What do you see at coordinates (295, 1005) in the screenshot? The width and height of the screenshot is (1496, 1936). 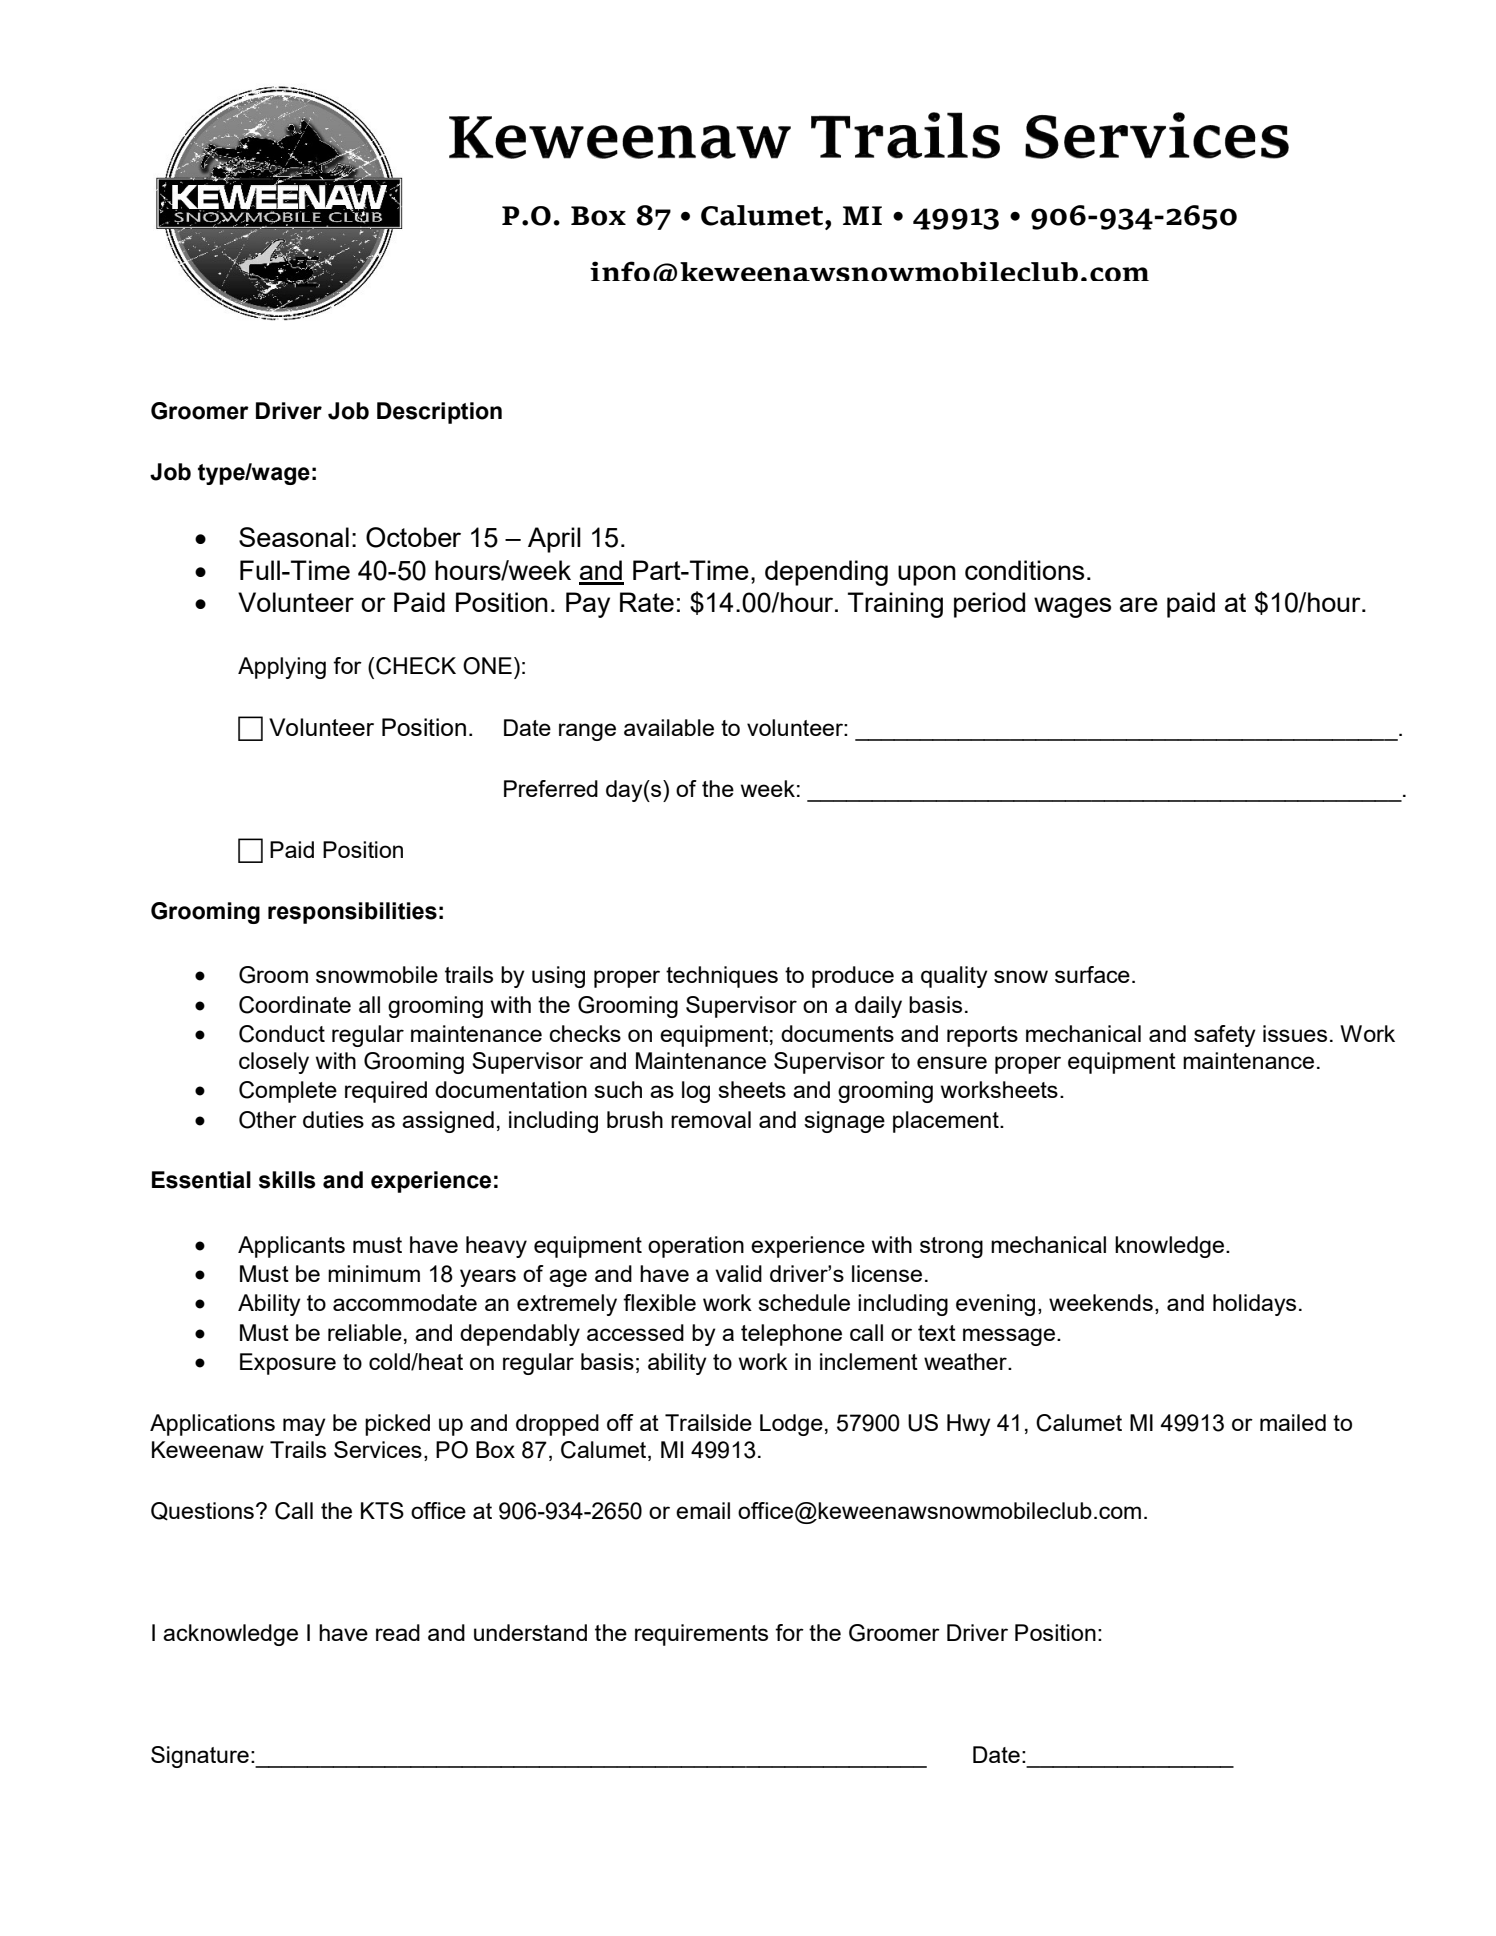 I see `Coordinate` at bounding box center [295, 1005].
